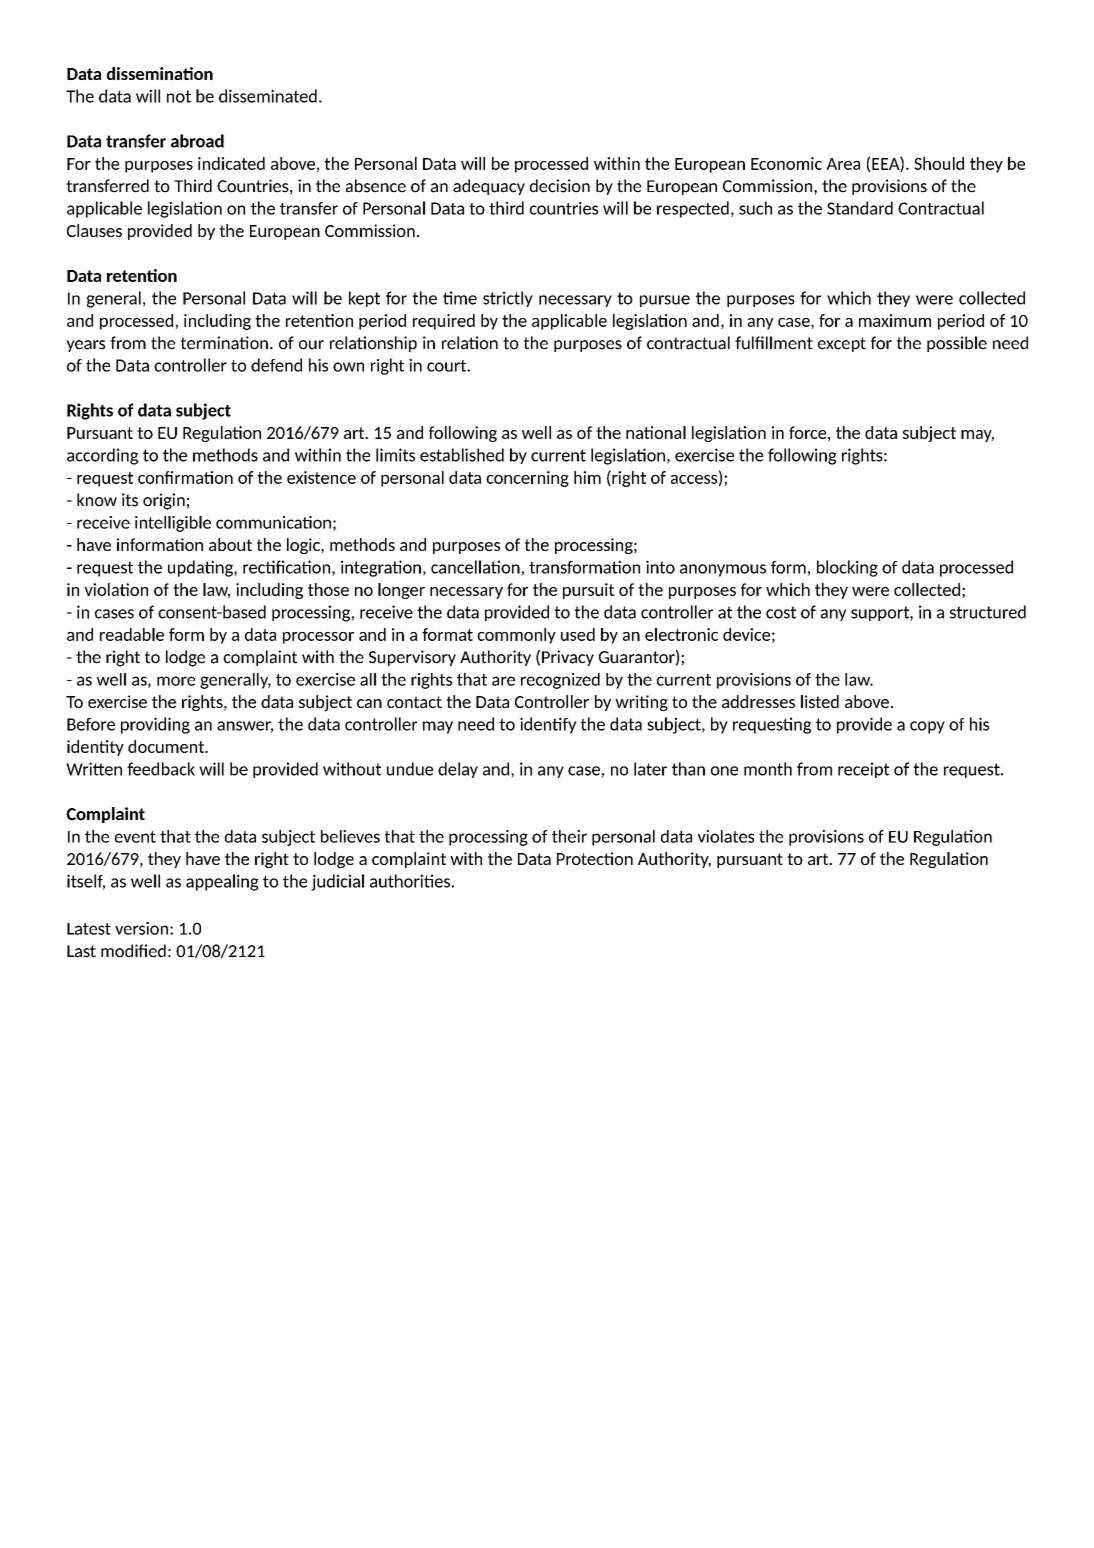 The width and height of the image is (1094, 1548). Describe the element at coordinates (143, 928) in the image. I see `version` at that location.
